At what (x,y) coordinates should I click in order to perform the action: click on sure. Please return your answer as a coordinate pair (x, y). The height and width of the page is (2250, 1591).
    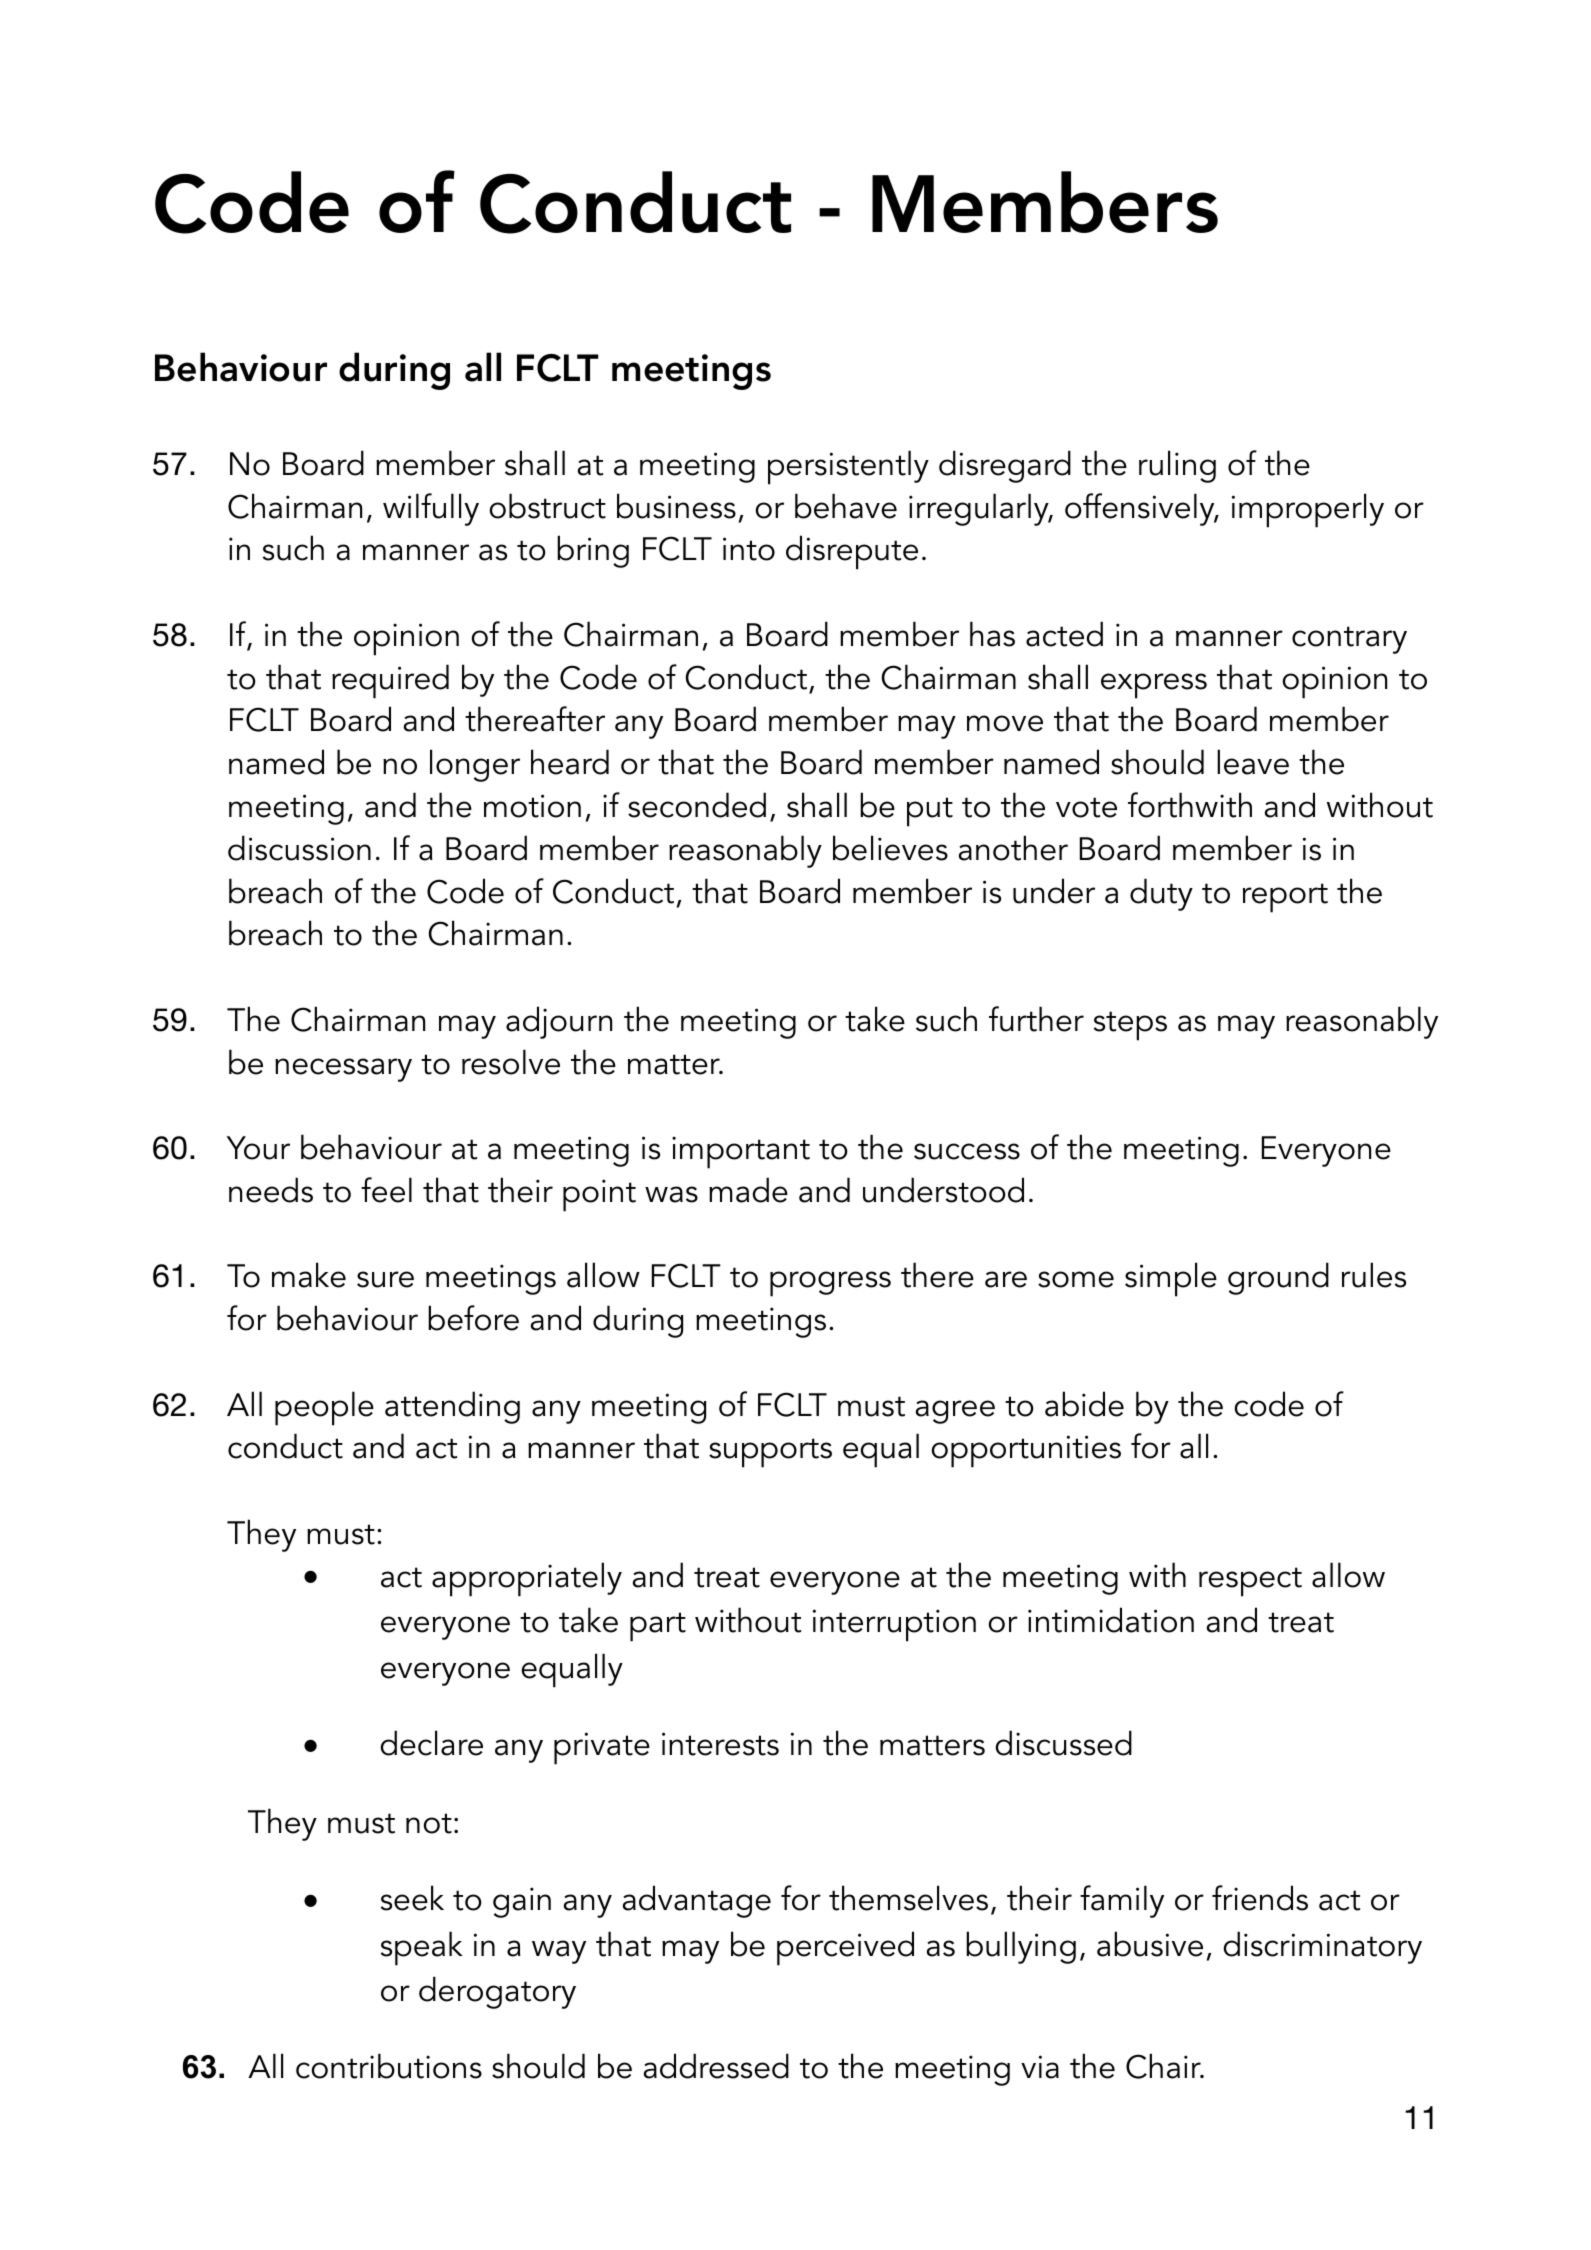
    Looking at the image, I should click on (385, 1279).
